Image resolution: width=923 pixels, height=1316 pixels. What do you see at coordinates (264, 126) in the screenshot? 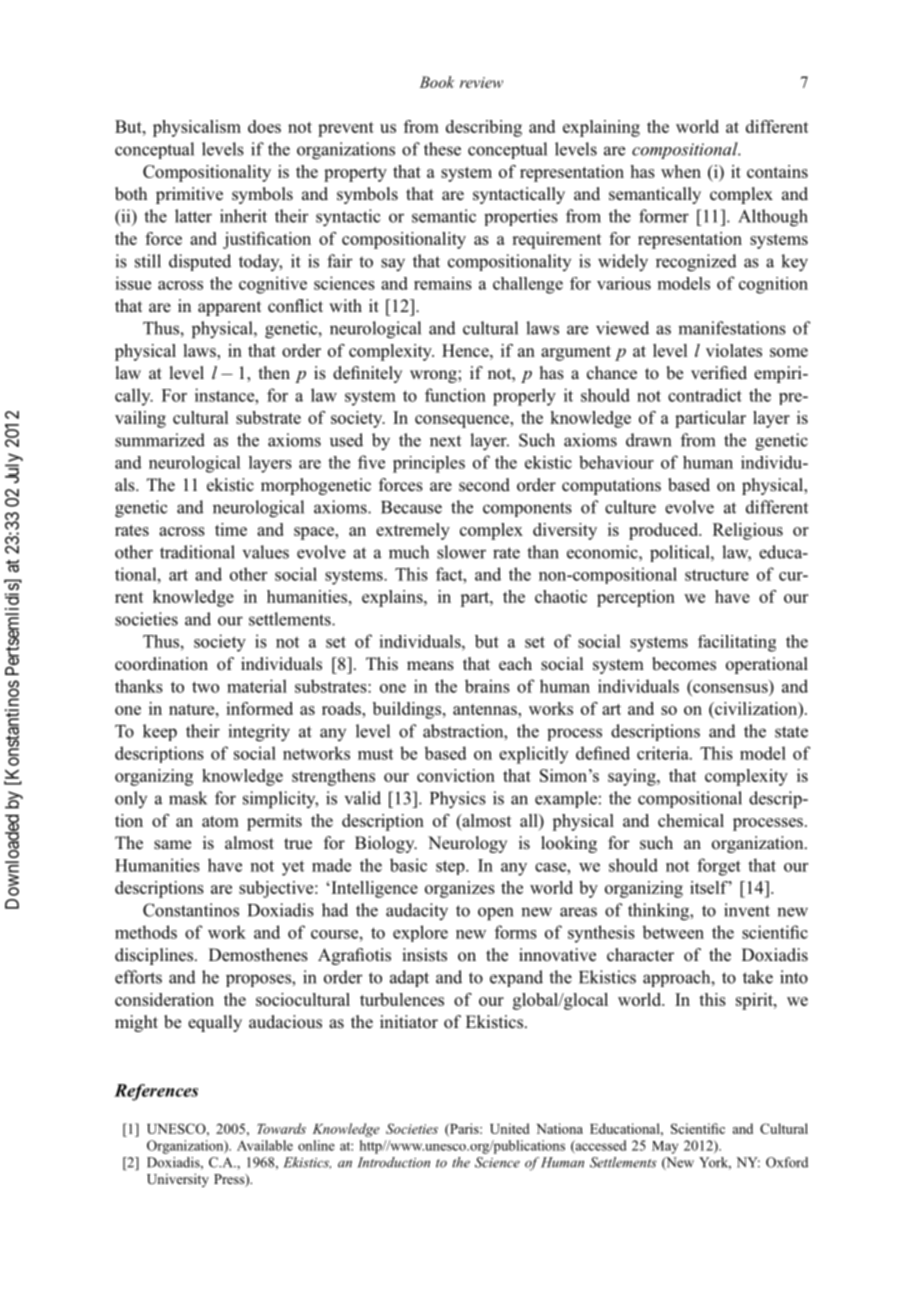
I see `does` at bounding box center [264, 126].
